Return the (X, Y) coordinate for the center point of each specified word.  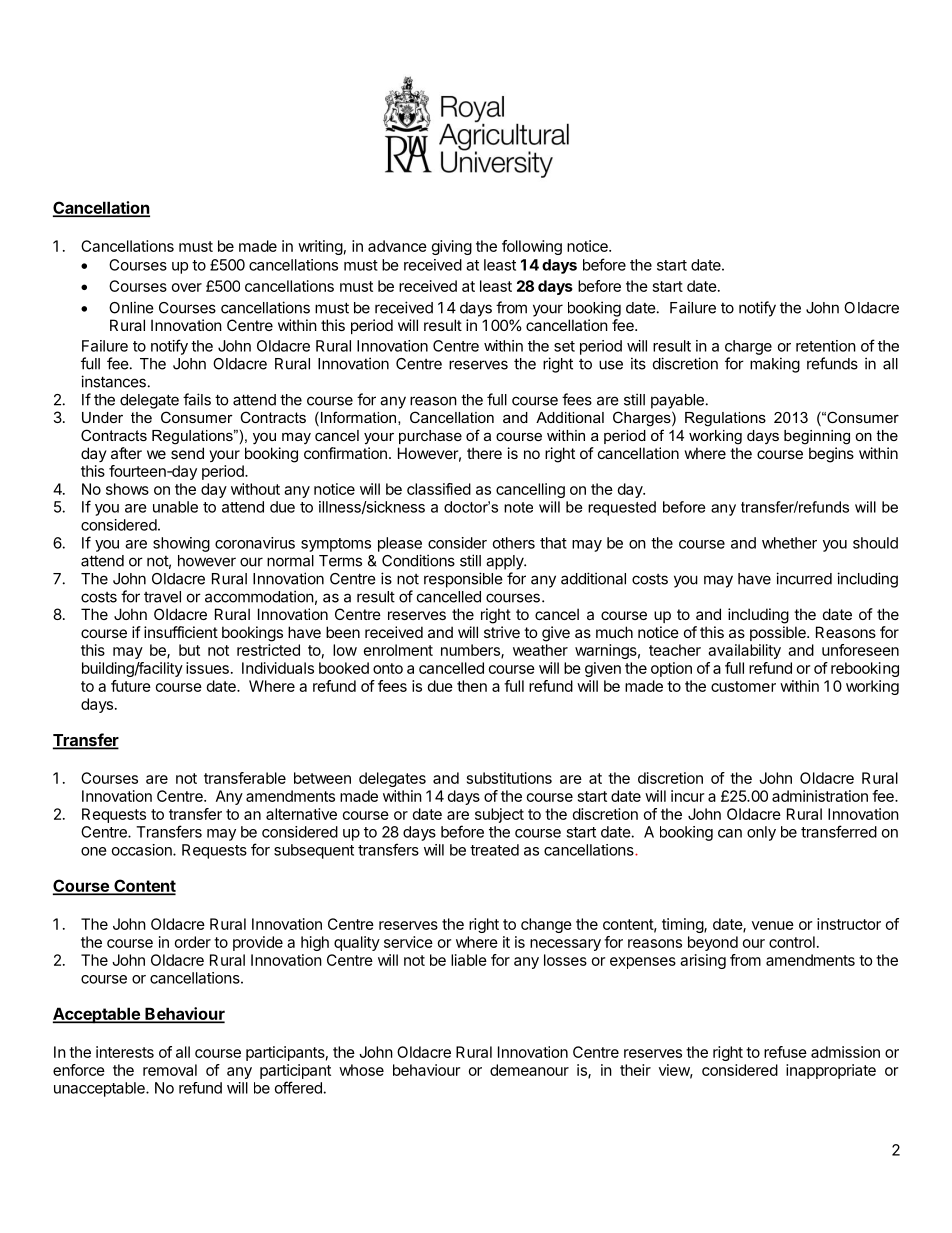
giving (452, 247)
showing (181, 544)
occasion (143, 850)
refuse (785, 1052)
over (187, 287)
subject (499, 815)
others (514, 543)
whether (789, 543)
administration (820, 796)
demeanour (529, 1070)
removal (170, 1070)
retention (826, 346)
